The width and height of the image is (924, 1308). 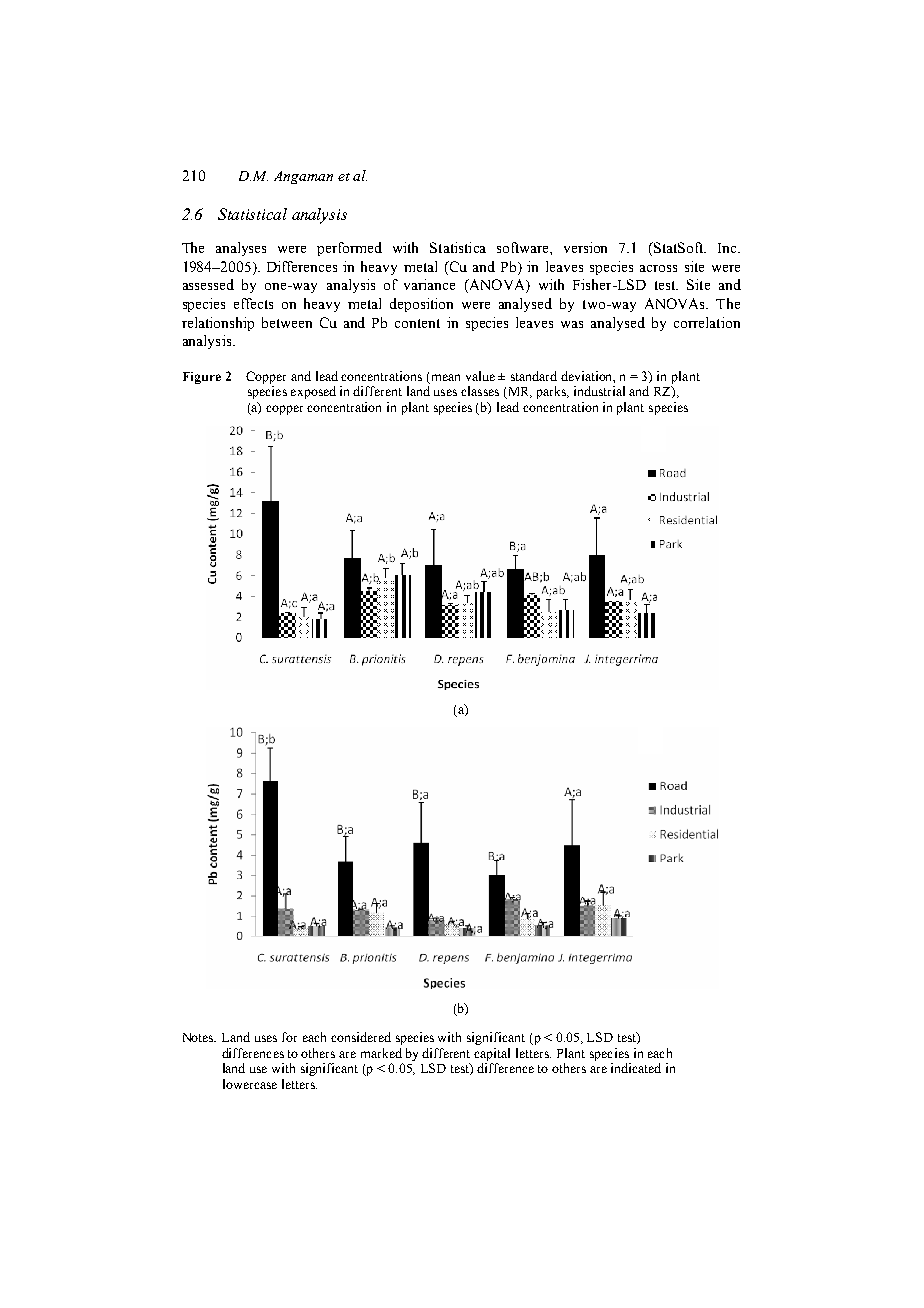 What do you see at coordinates (553, 392) in the image?
I see `parks` at bounding box center [553, 392].
